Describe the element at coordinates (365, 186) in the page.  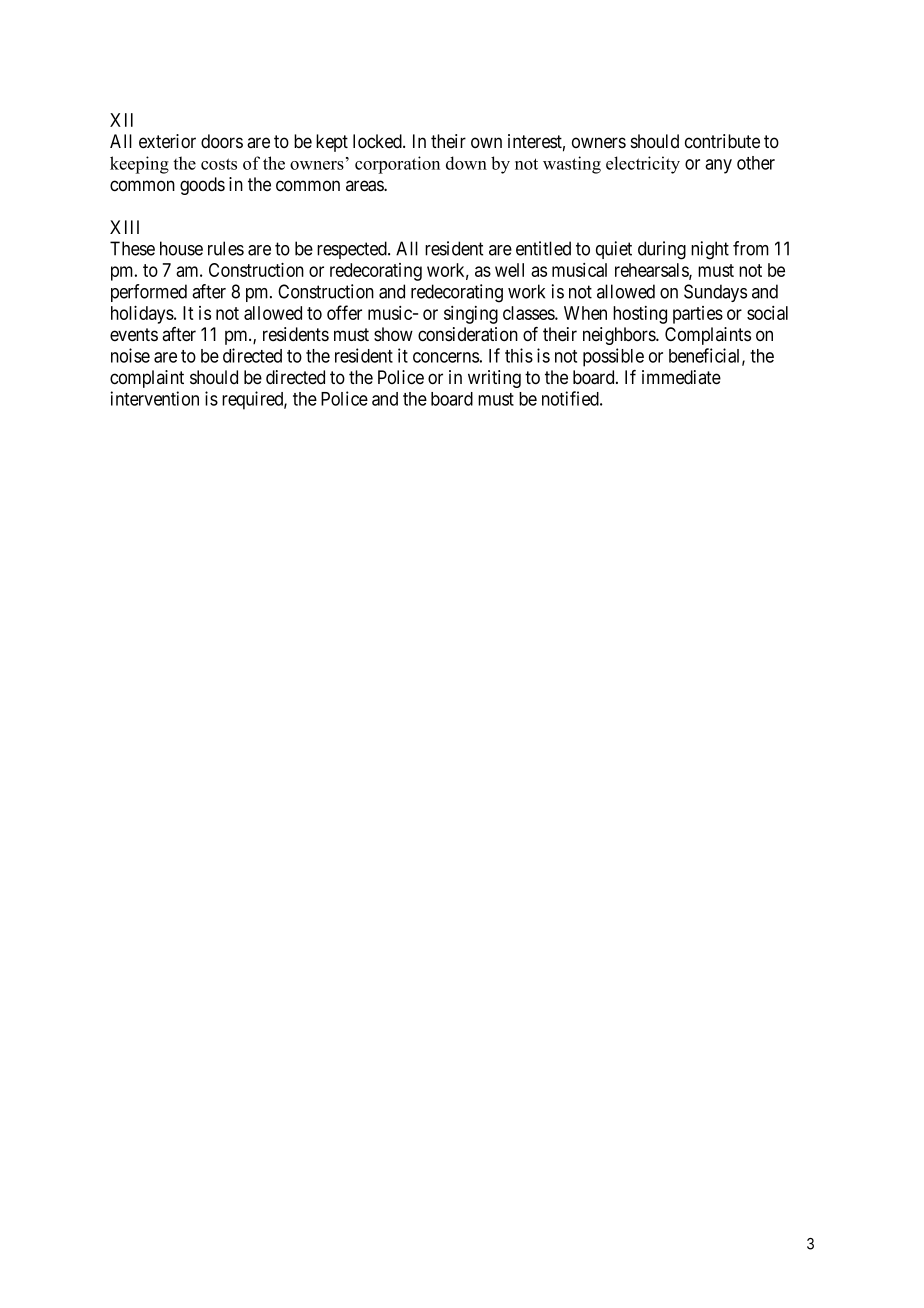
I see `areas` at that location.
